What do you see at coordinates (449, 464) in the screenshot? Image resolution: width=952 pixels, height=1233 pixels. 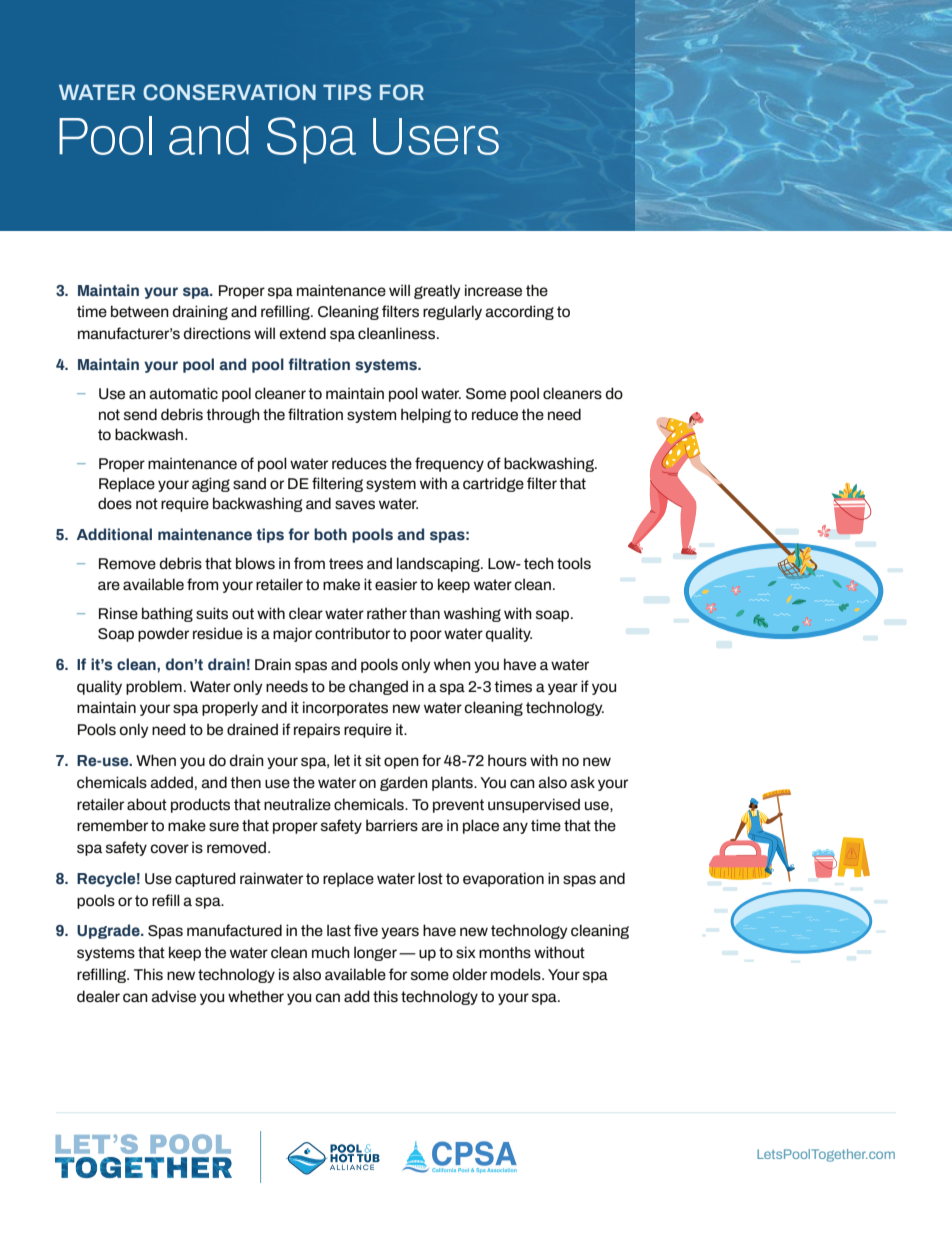 I see `frequency` at bounding box center [449, 464].
